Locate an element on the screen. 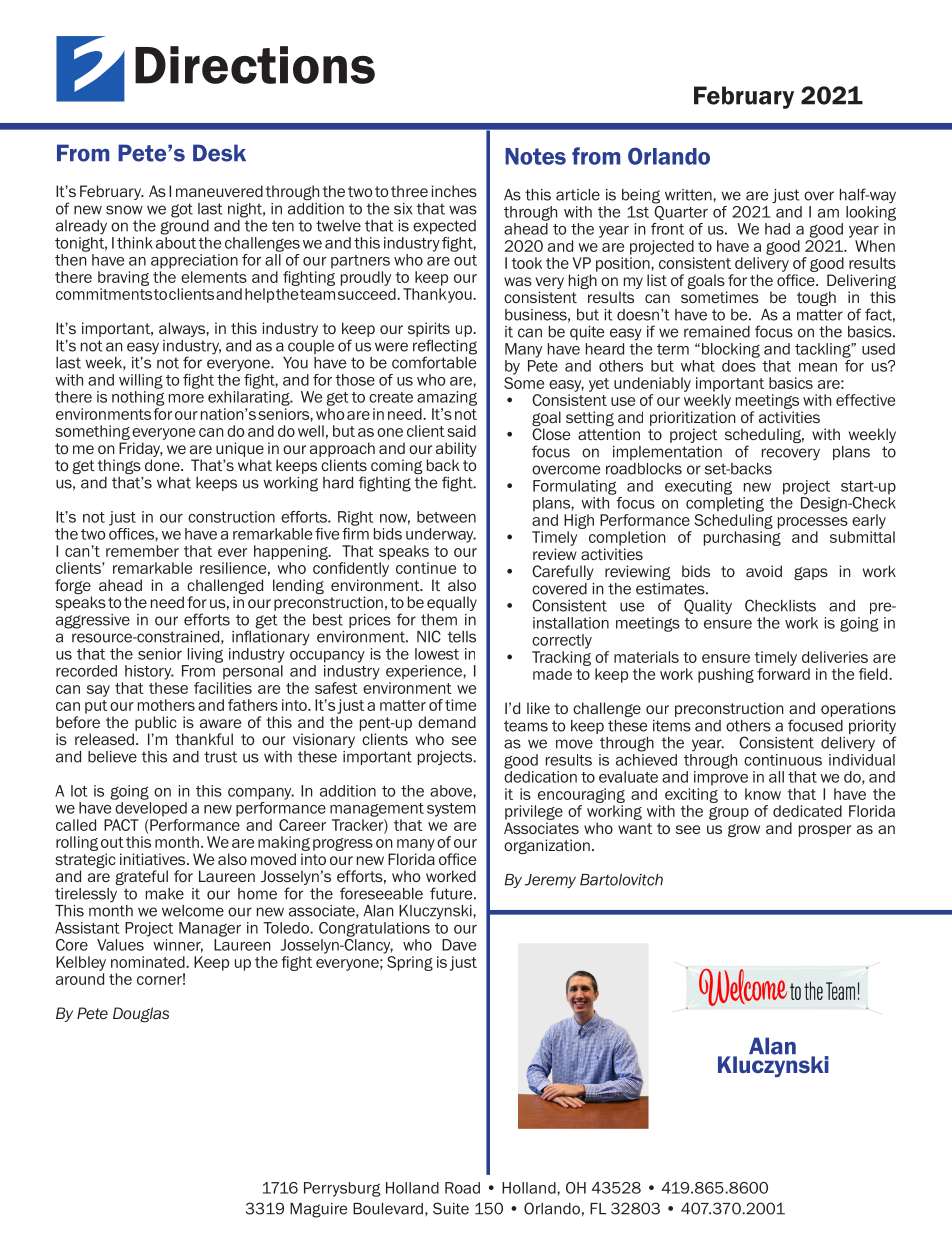 Image resolution: width=952 pixels, height=1233 pixels. tells is located at coordinates (461, 637).
